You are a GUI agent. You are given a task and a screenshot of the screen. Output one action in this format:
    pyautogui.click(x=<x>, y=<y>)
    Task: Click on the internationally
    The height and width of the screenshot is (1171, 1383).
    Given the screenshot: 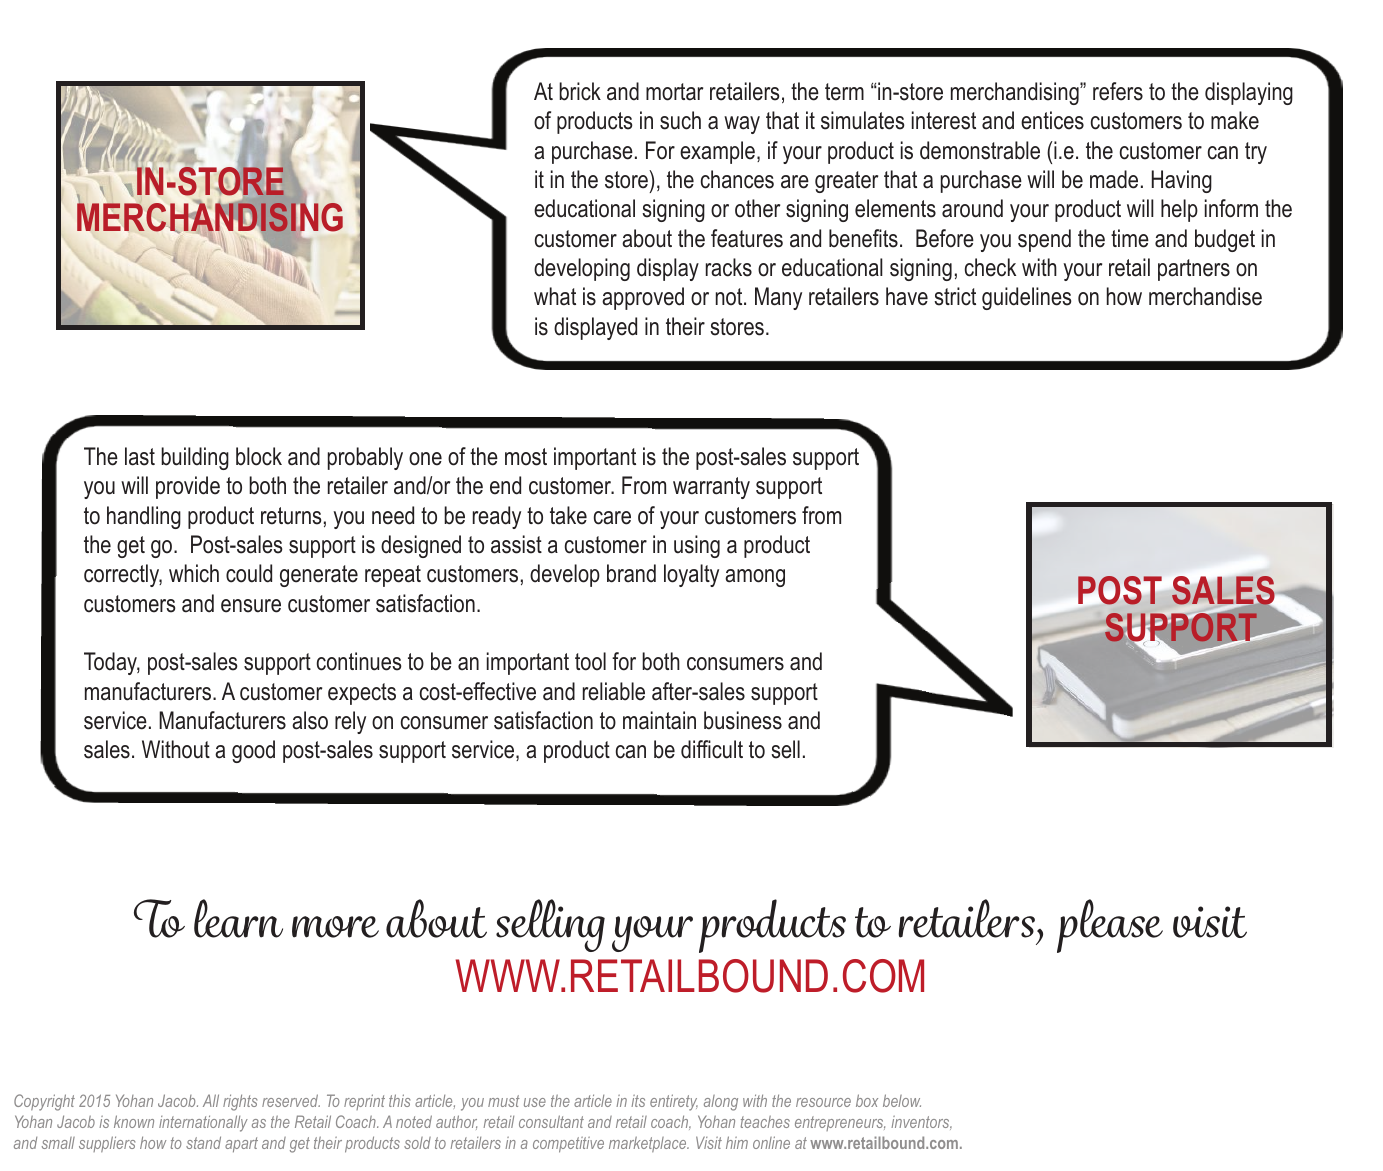 What is the action you would take?
    pyautogui.click(x=203, y=1123)
